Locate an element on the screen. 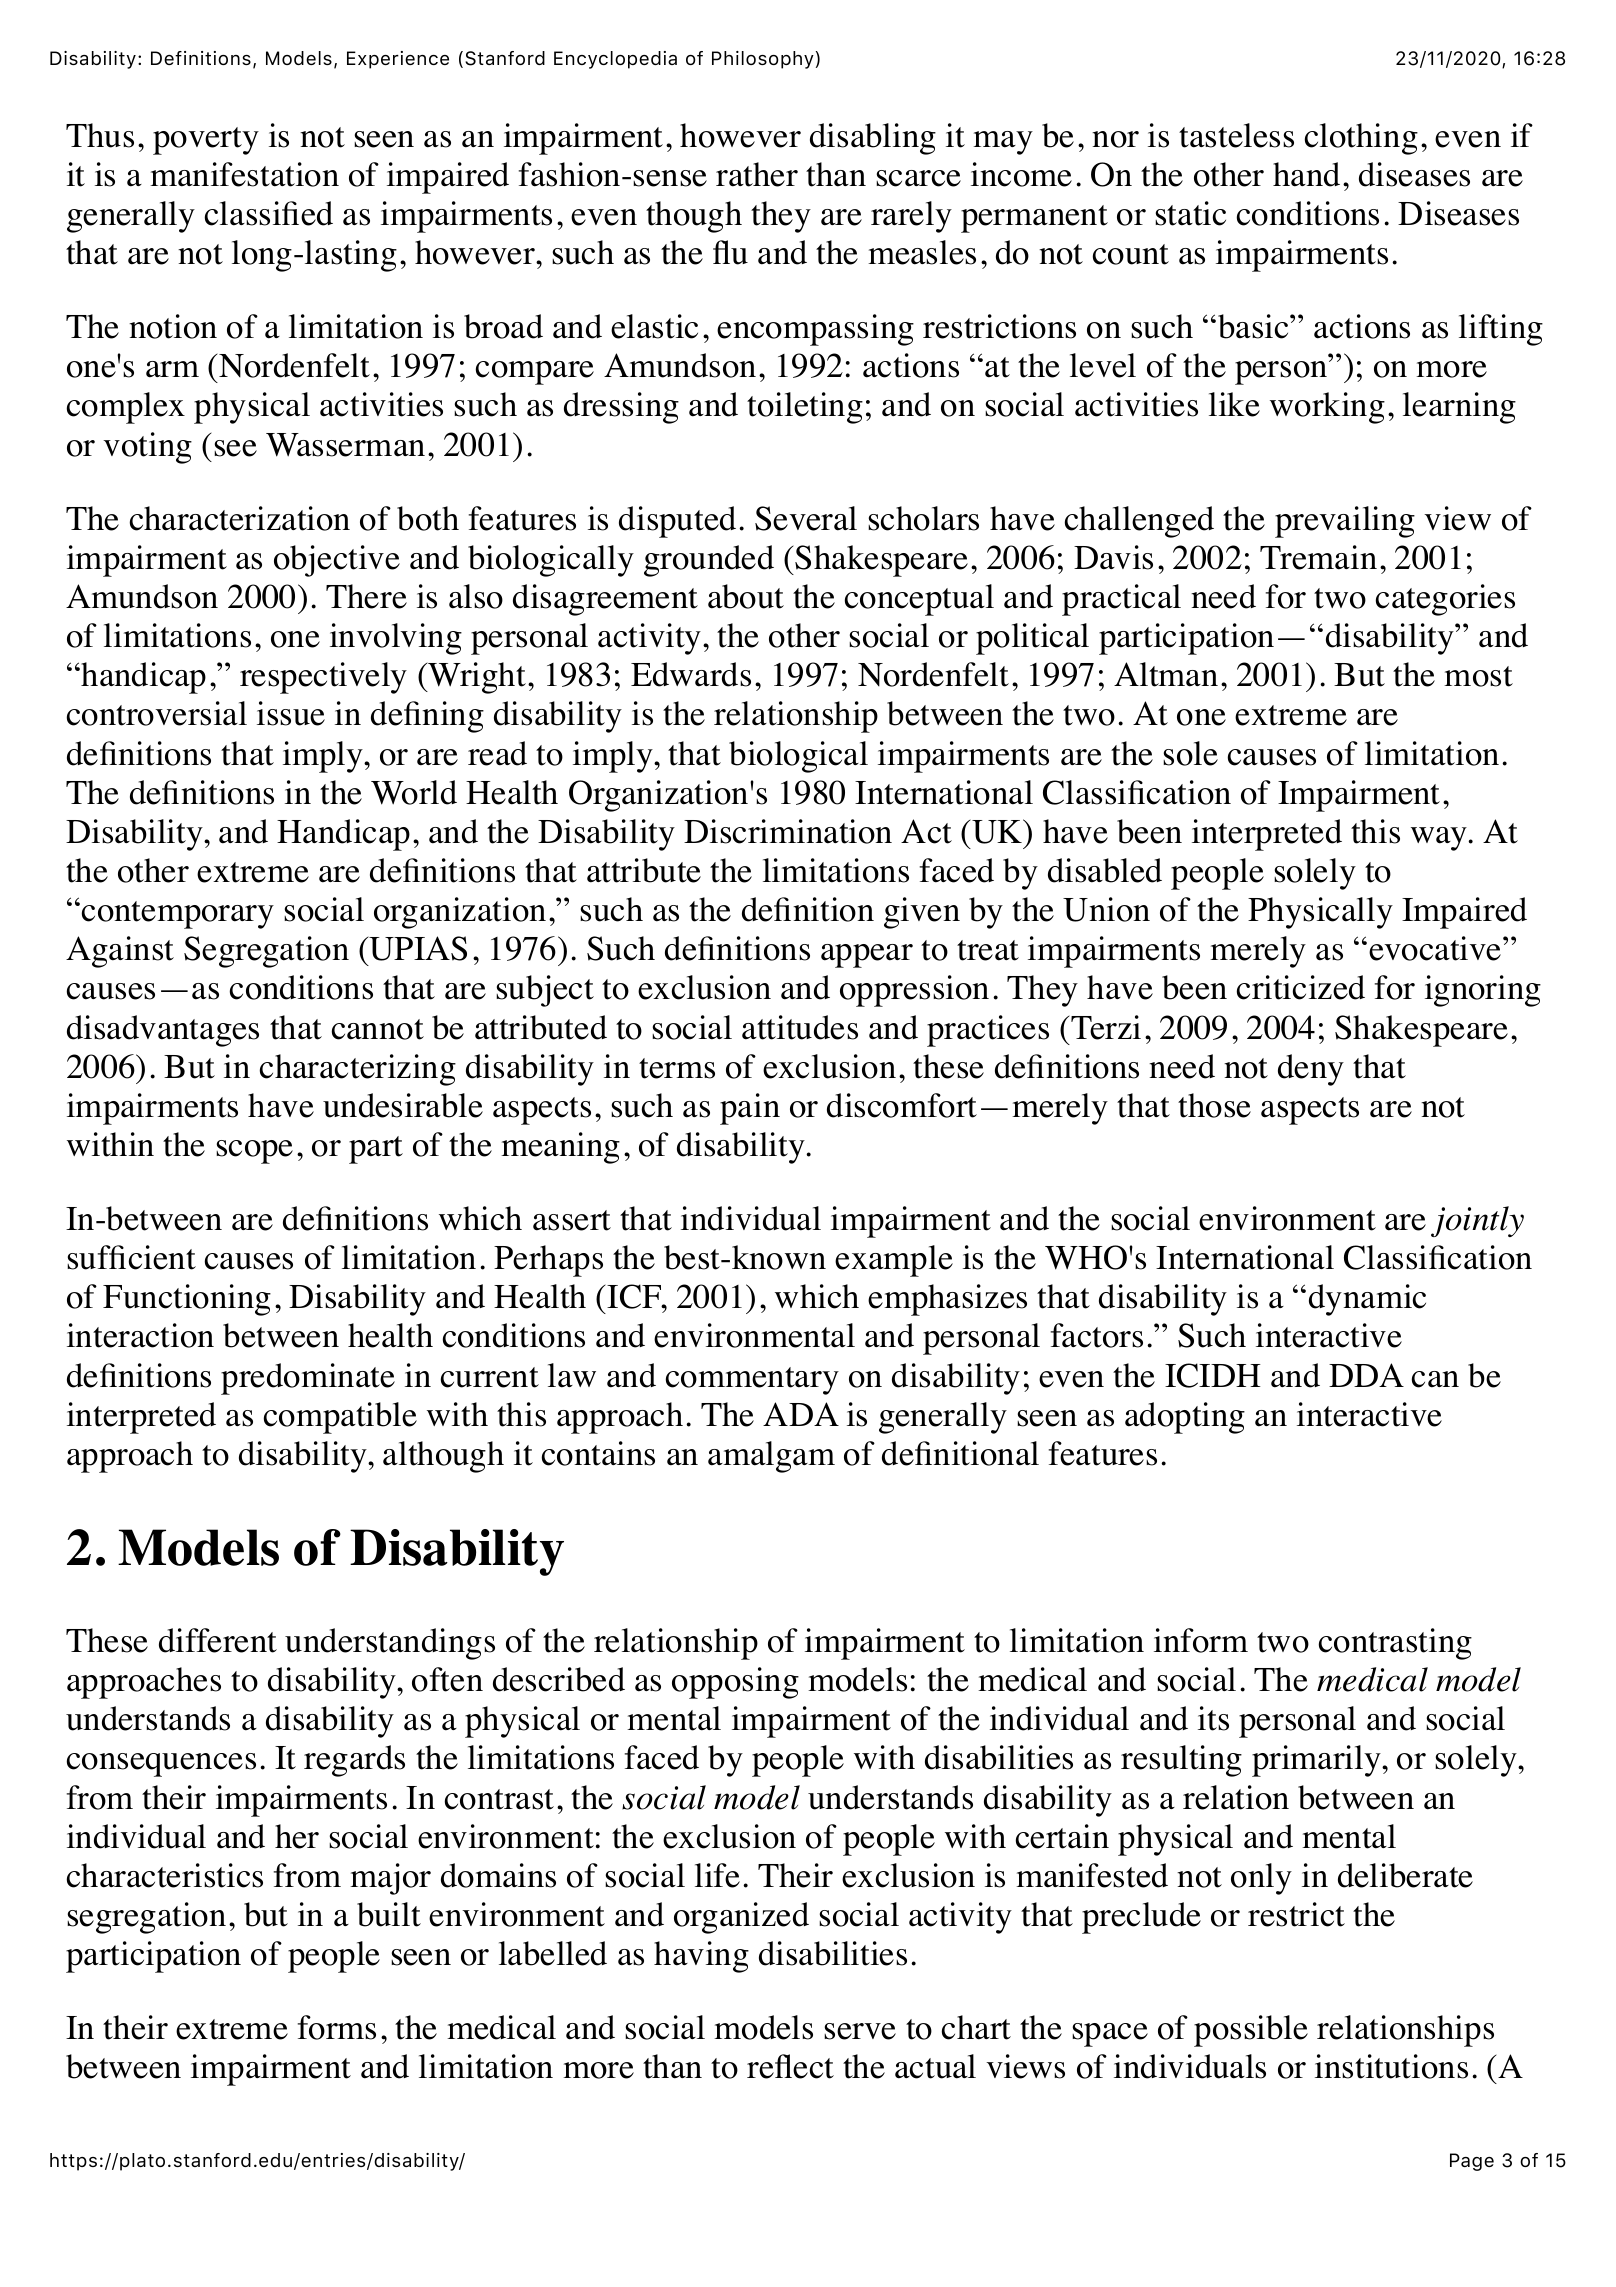 The width and height of the screenshot is (1616, 2287). clothing is located at coordinates (1361, 139).
